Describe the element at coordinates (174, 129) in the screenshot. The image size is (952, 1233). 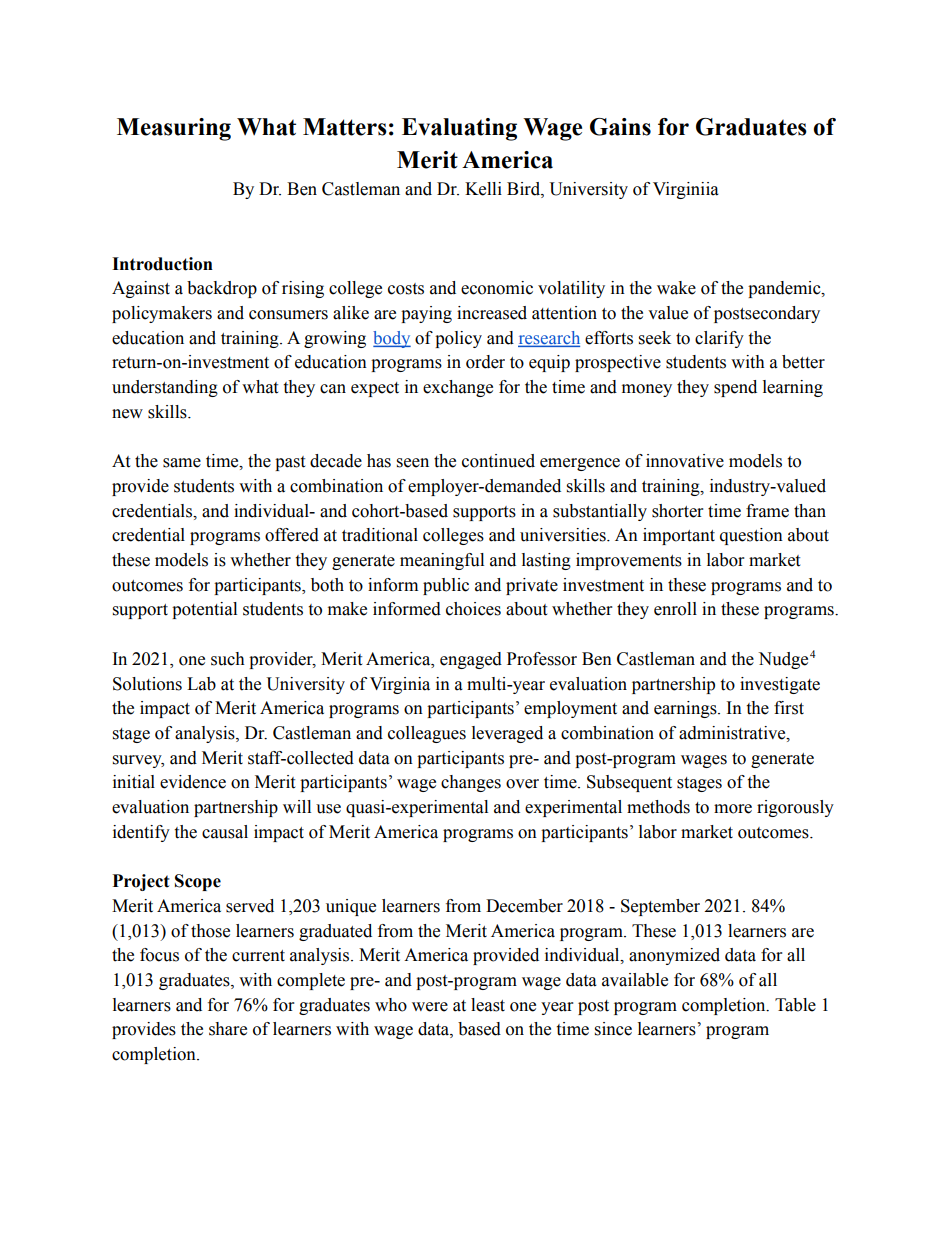
I see `Measuring` at that location.
